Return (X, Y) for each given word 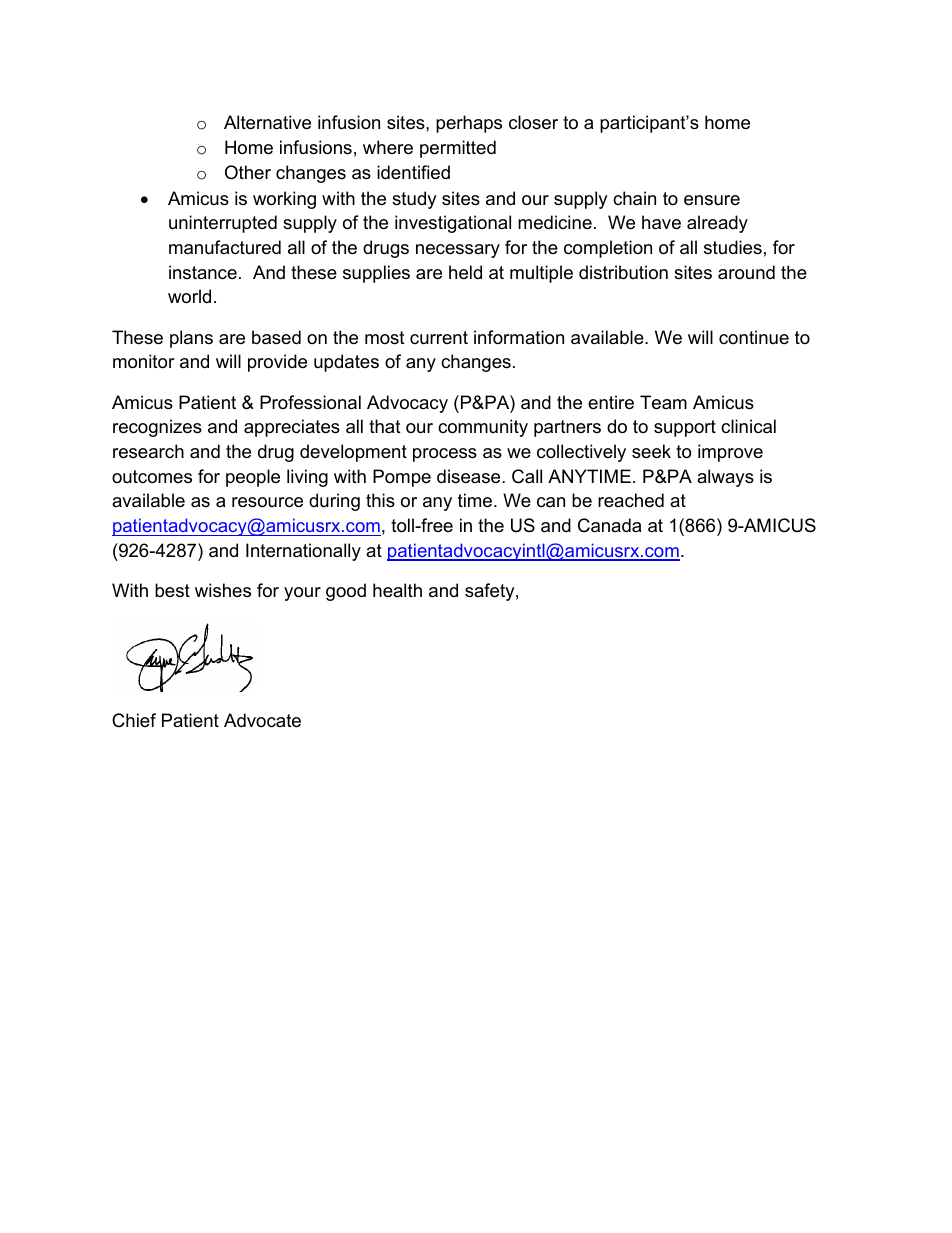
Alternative (267, 122)
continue (754, 337)
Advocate (262, 720)
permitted (458, 149)
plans (191, 339)
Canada (609, 525)
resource (267, 502)
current (439, 337)
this (380, 500)
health (397, 590)
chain (634, 198)
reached (631, 500)
